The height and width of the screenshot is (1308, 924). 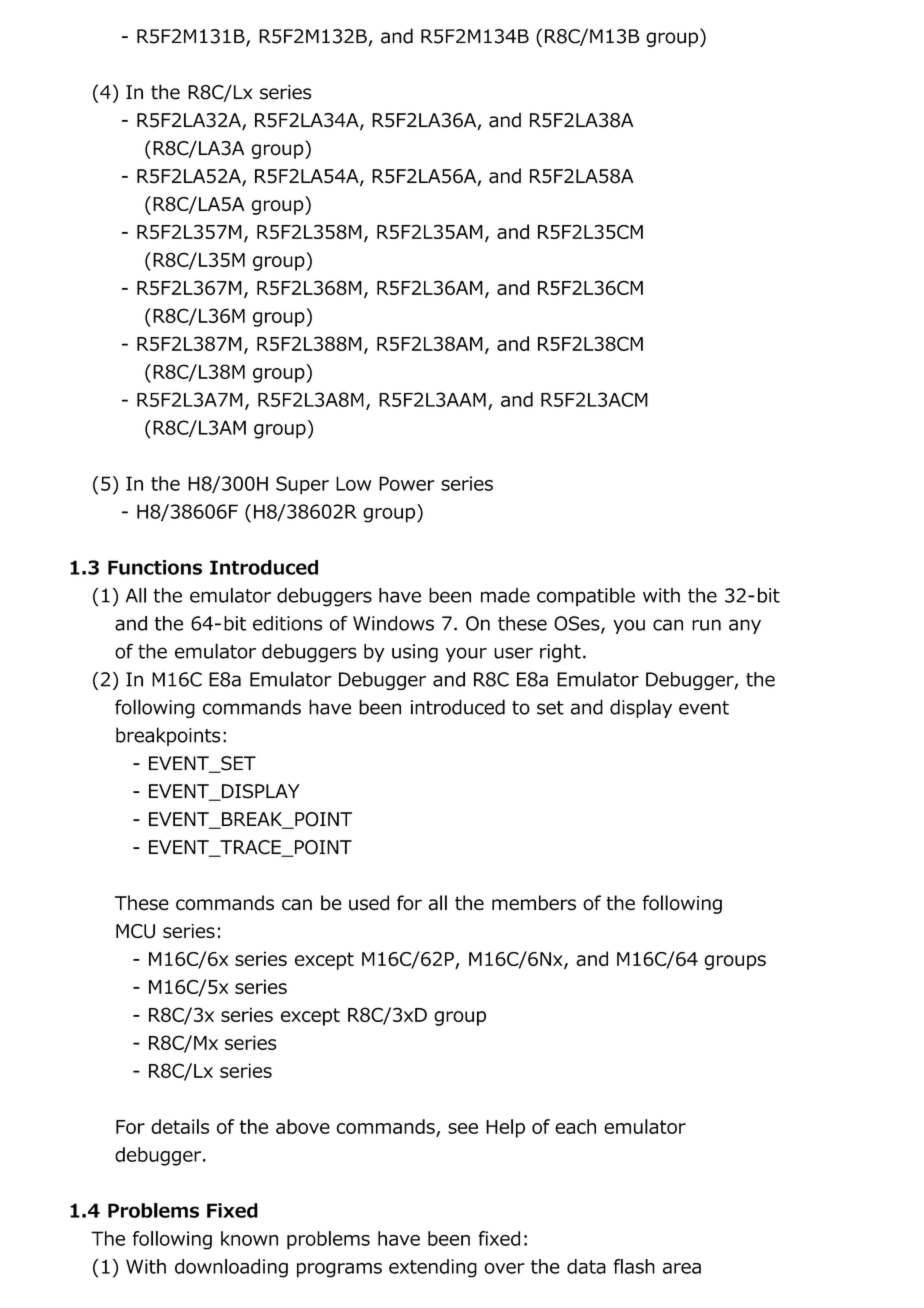 I want to click on details, so click(x=180, y=1126).
